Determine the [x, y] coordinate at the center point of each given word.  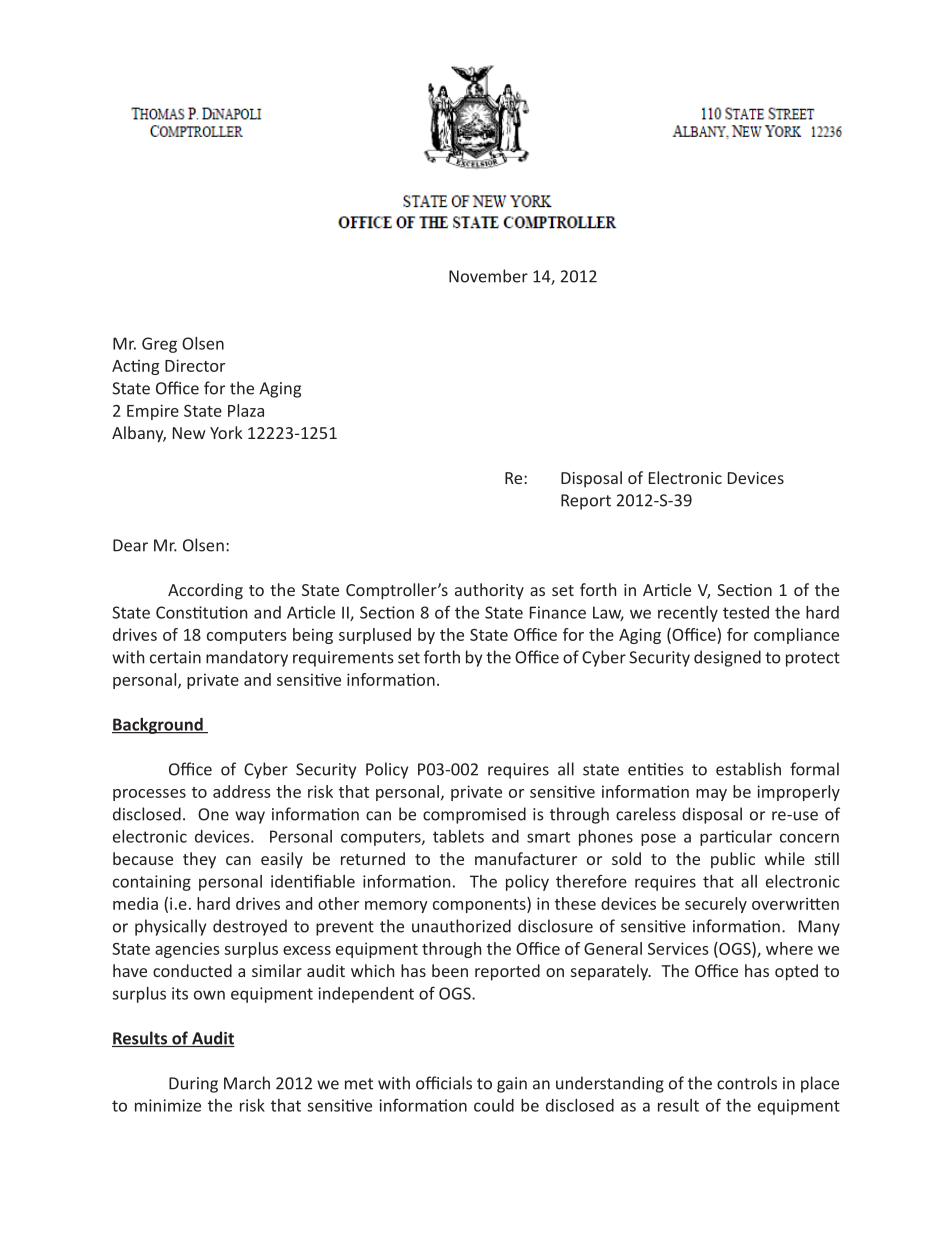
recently [688, 614]
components [480, 905]
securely [716, 905]
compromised [474, 815]
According [205, 591]
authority [489, 591]
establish [748, 769]
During [193, 1085]
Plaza [246, 410]
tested [746, 612]
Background [158, 726]
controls [747, 1083]
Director [195, 365]
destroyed [250, 927]
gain [512, 1085]
